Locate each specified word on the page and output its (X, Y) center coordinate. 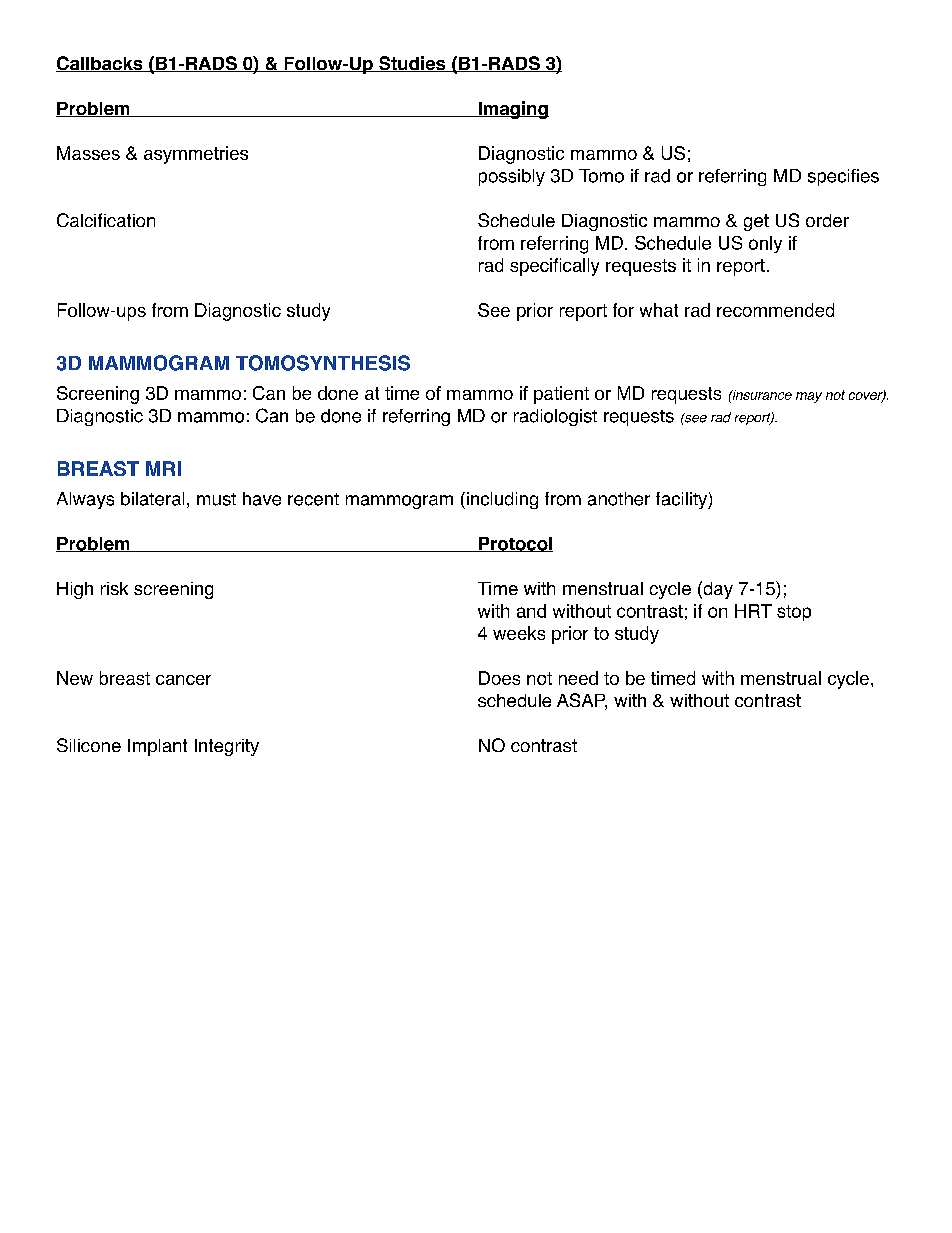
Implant (157, 747)
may (809, 397)
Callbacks (100, 64)
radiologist (555, 417)
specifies (843, 177)
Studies (412, 64)
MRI (163, 468)
